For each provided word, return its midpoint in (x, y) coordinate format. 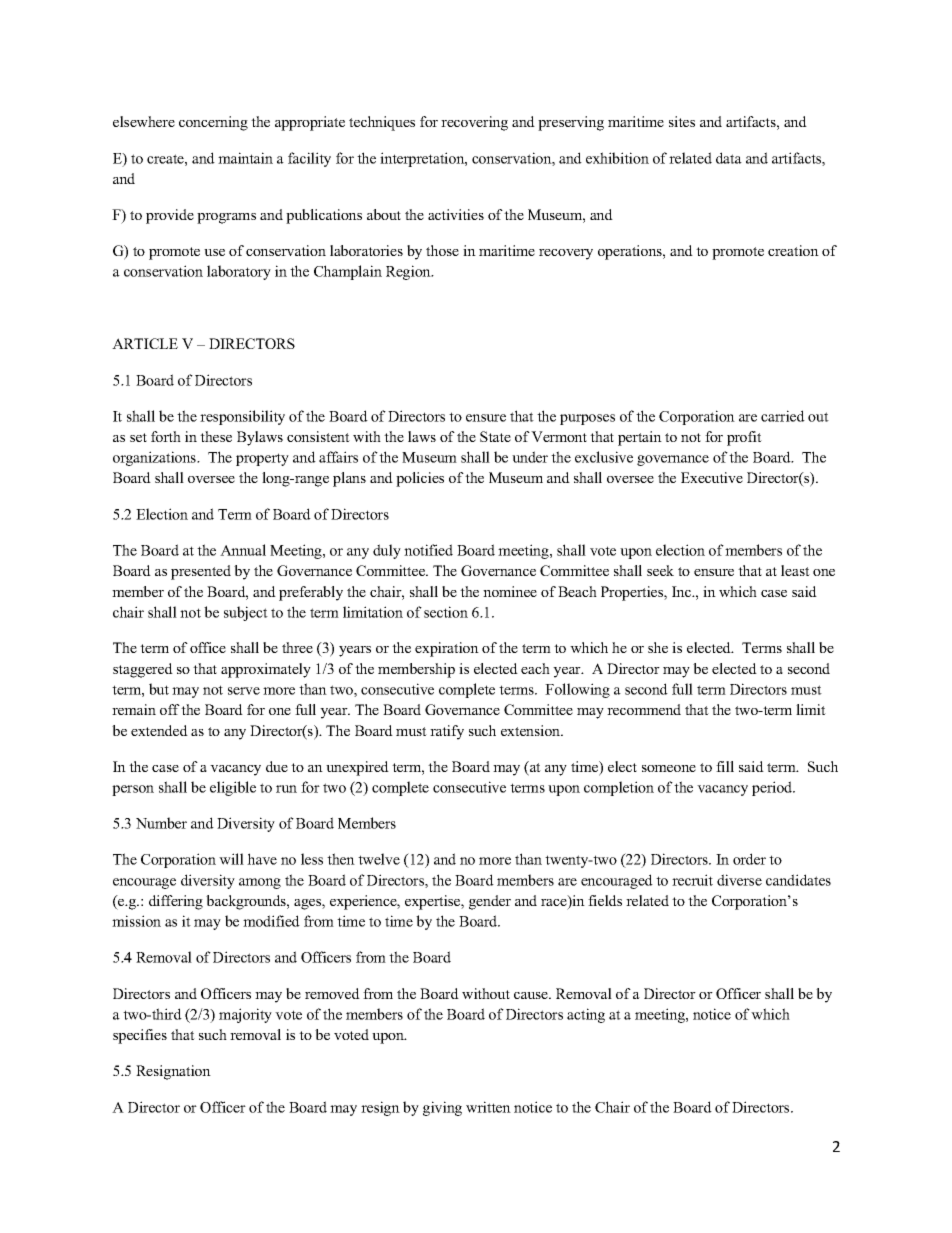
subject (246, 613)
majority (245, 1015)
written (488, 1107)
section (446, 612)
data (729, 158)
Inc (683, 591)
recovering (474, 123)
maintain (245, 158)
